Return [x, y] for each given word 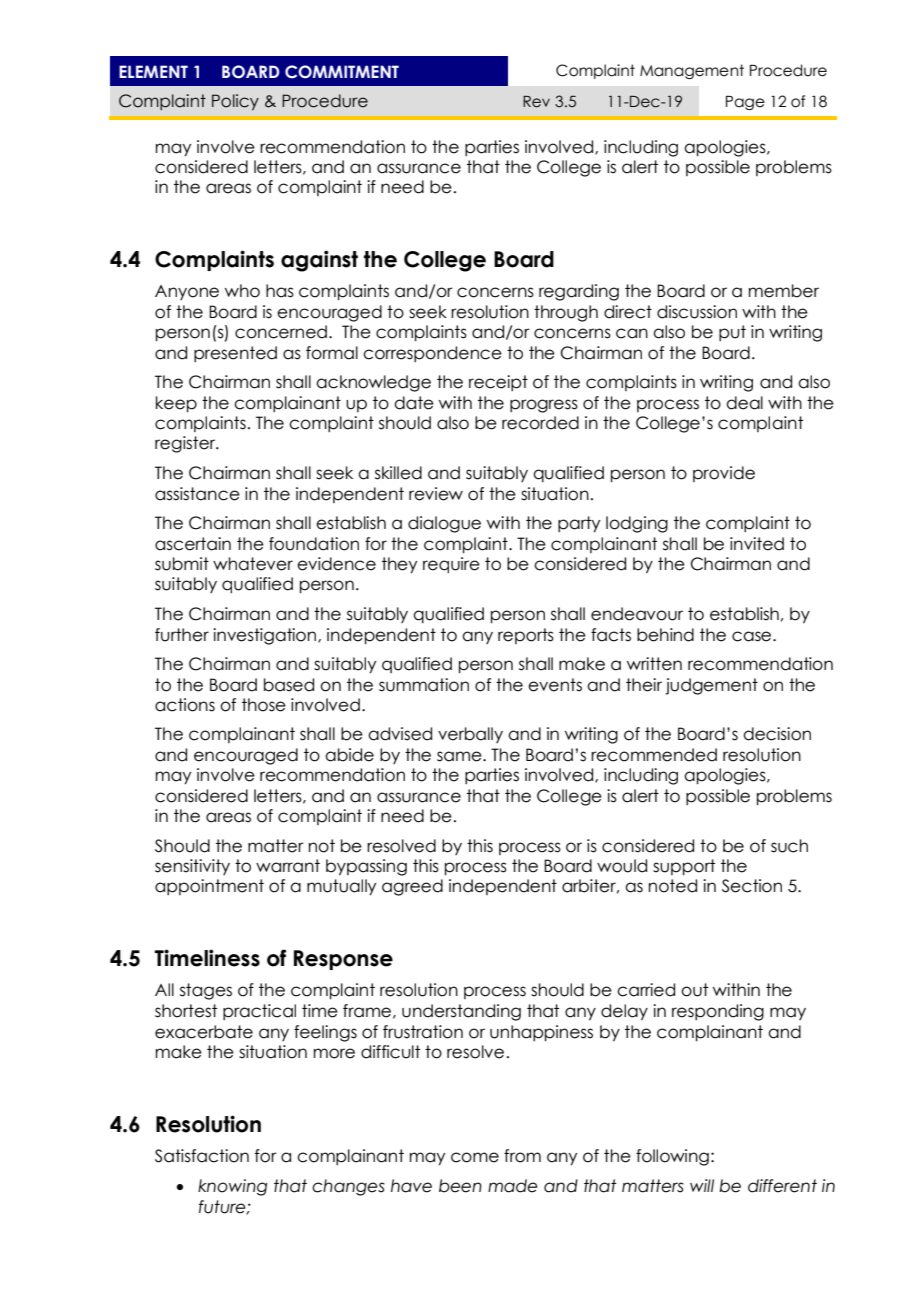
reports [526, 636]
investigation [266, 636]
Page [745, 102]
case [753, 636]
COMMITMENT [342, 72]
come [475, 1157]
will [702, 1185]
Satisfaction [202, 1156]
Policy [235, 102]
